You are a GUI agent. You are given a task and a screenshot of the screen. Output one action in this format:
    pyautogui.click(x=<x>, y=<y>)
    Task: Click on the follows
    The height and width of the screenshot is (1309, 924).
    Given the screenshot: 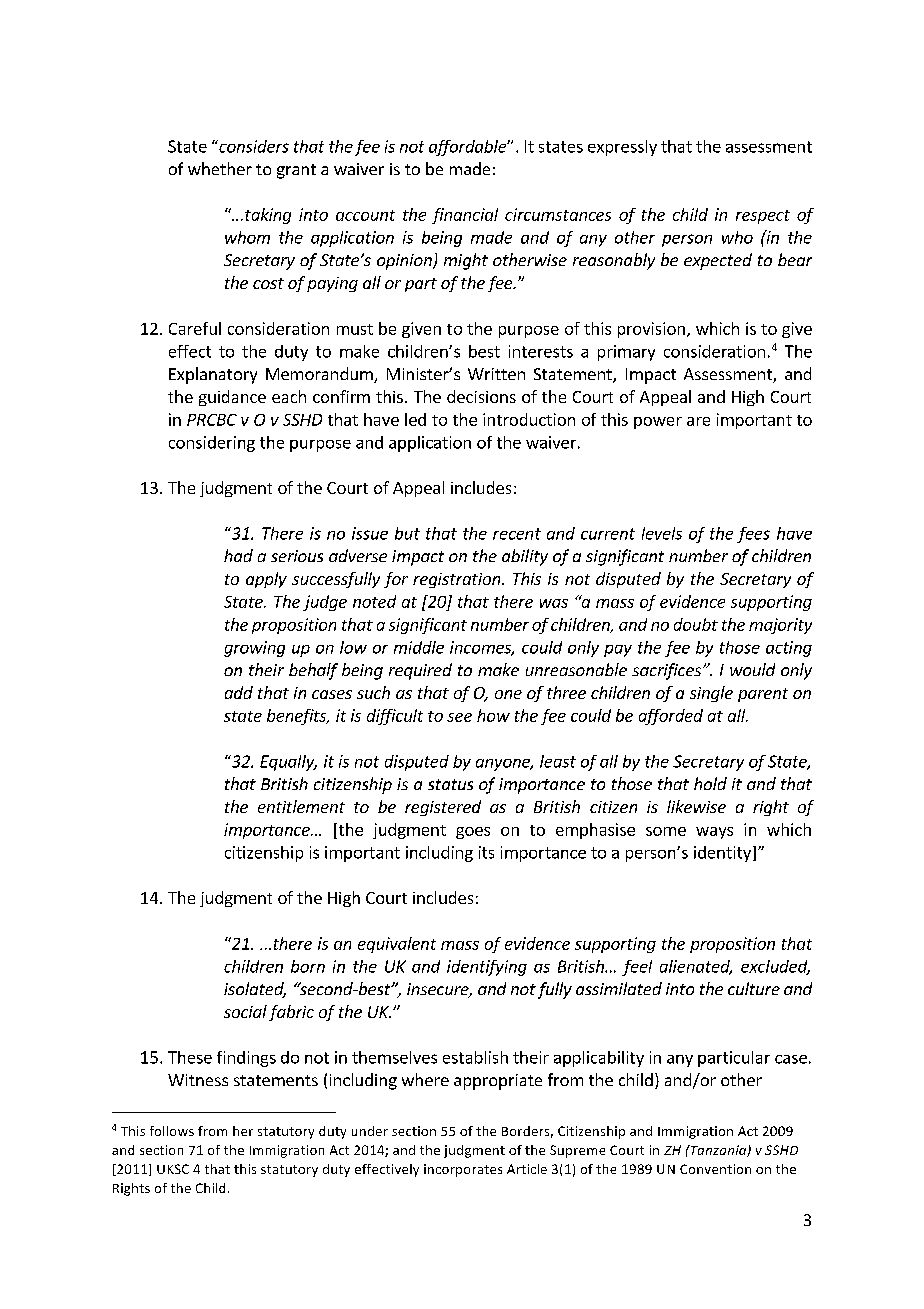 What is the action you would take?
    pyautogui.click(x=172, y=1131)
